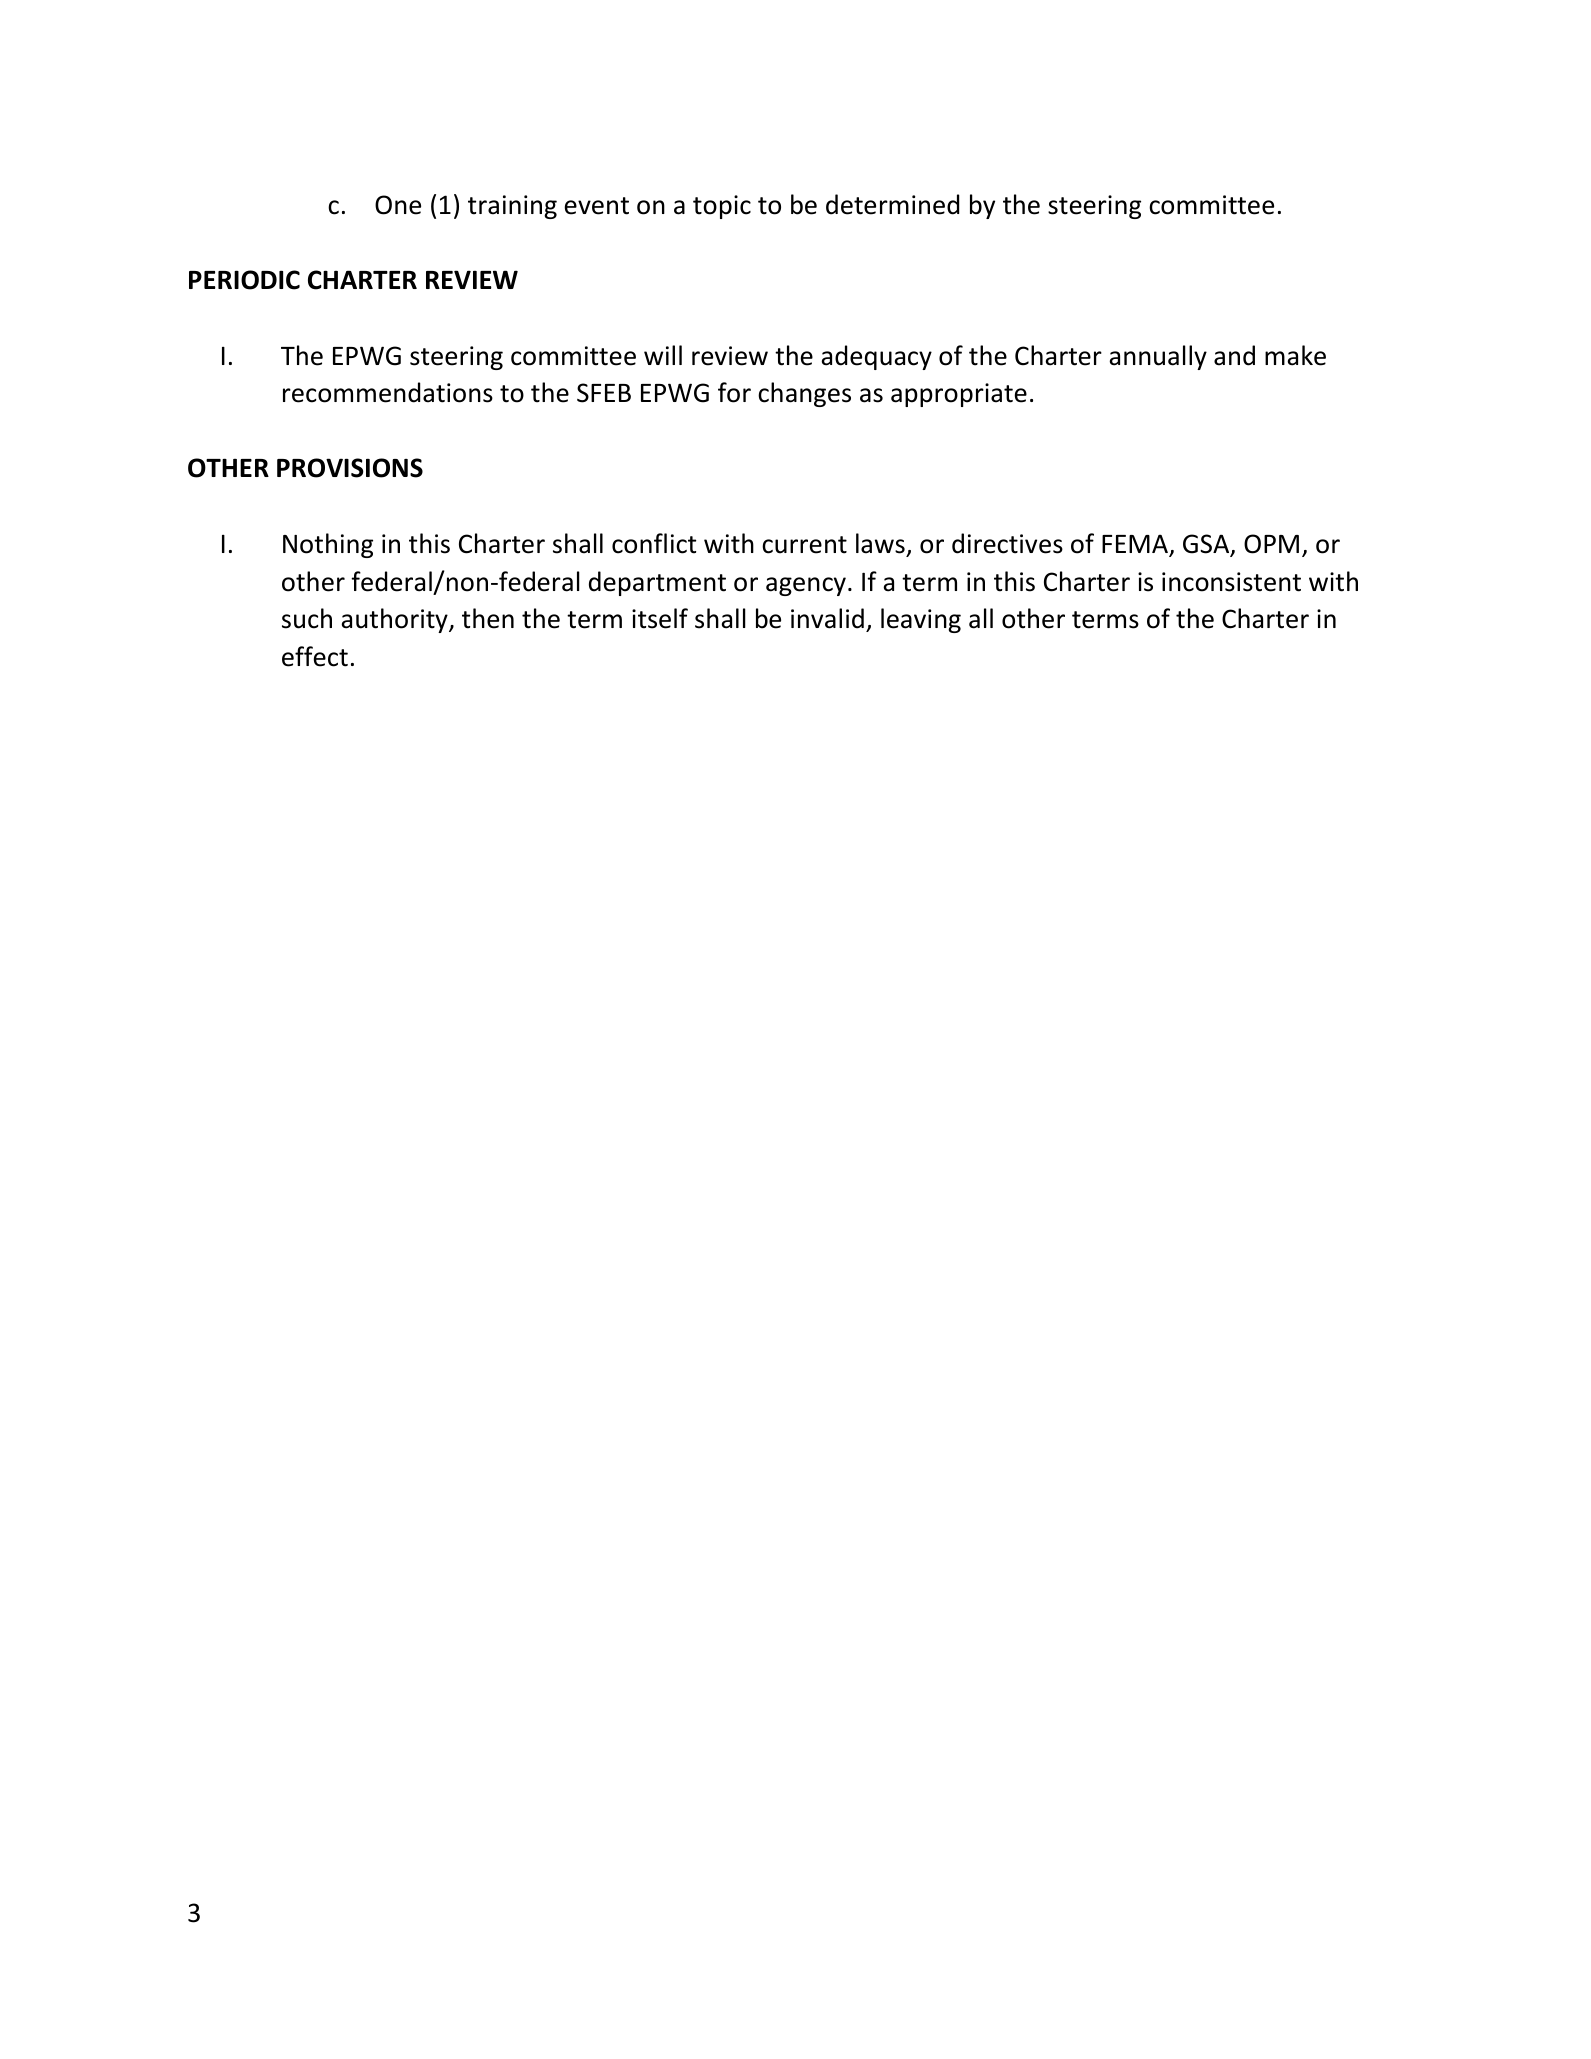 The image size is (1591, 2059). Describe the element at coordinates (597, 206) in the document. I see `event` at that location.
